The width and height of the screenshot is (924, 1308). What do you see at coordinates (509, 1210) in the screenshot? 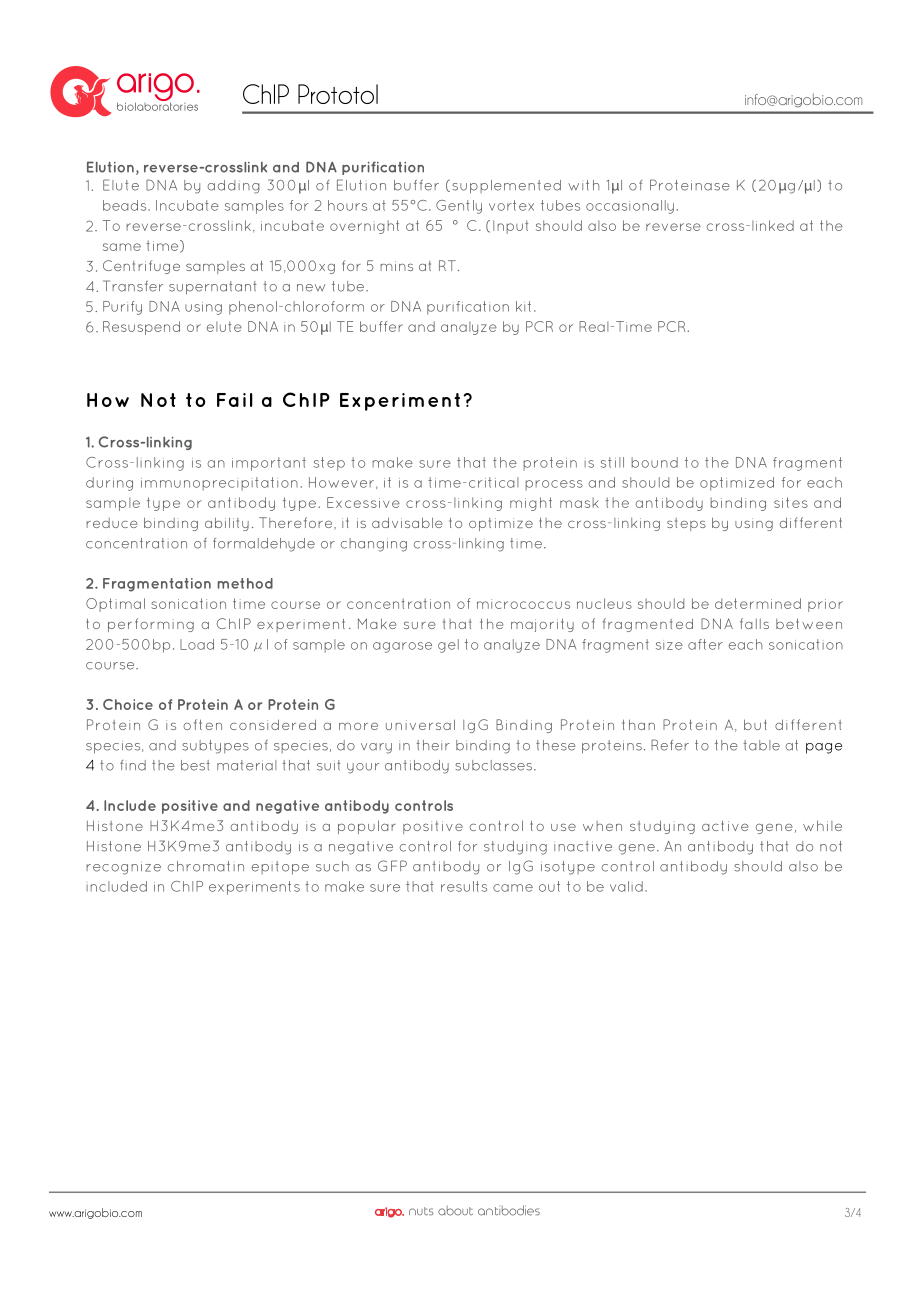
I see `antibodies` at bounding box center [509, 1210].
